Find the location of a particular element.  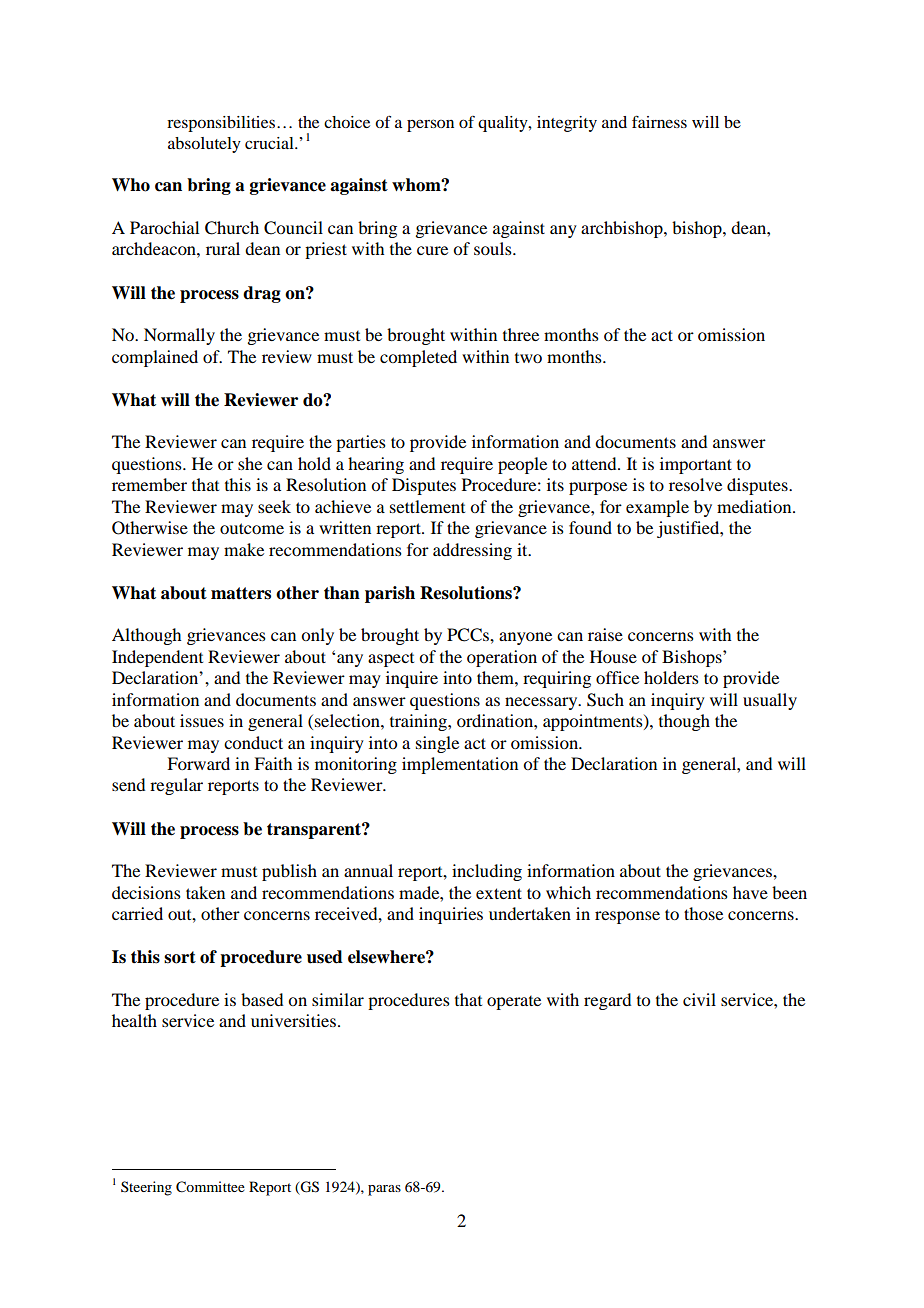

absolutely is located at coordinates (204, 145).
